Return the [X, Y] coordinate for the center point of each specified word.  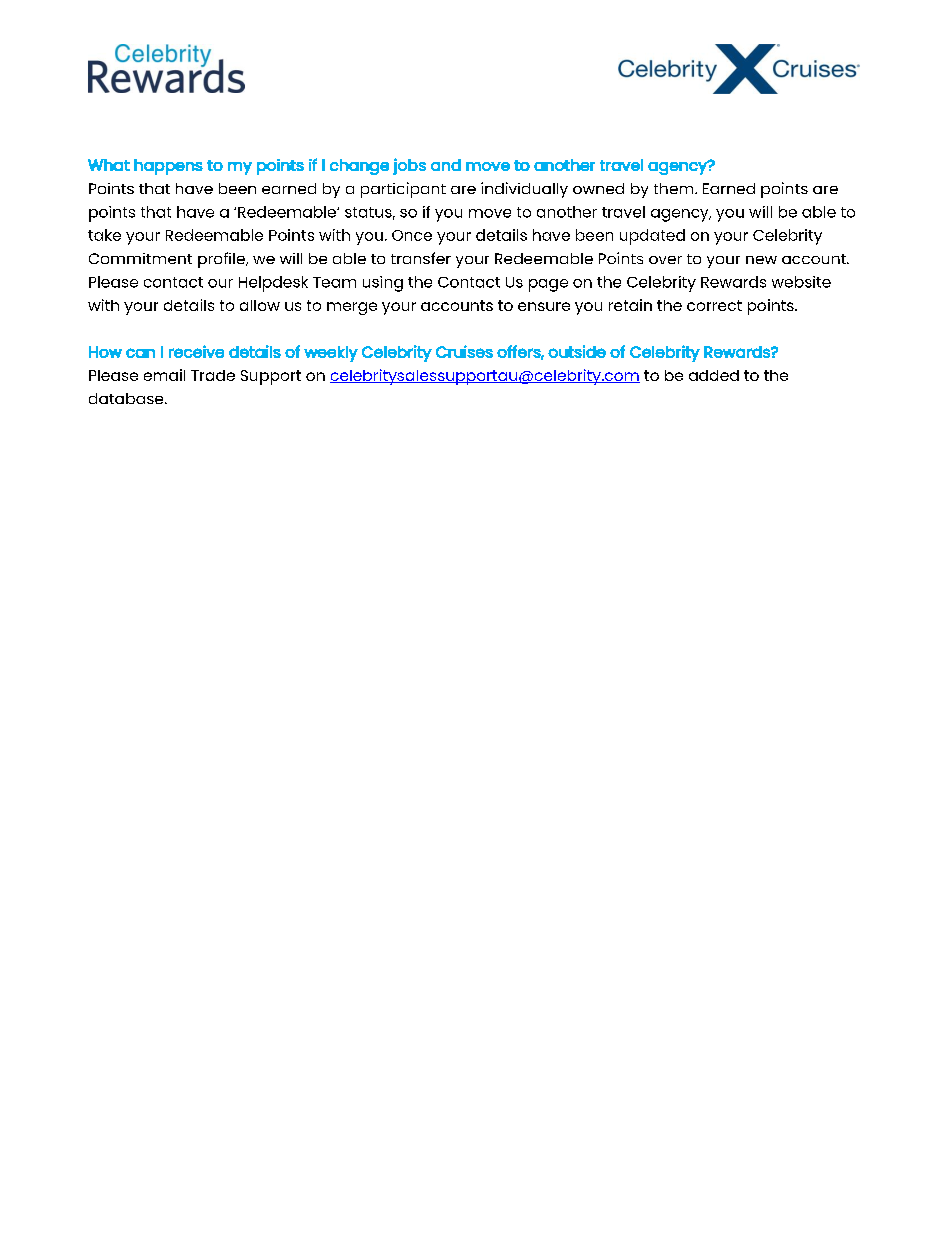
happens [168, 167]
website [801, 282]
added [714, 375]
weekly [331, 354]
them [675, 188]
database [127, 398]
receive [196, 351]
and [446, 165]
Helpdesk [273, 284]
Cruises [464, 351]
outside [577, 351]
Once [412, 235]
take [104, 235]
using [383, 284]
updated [652, 237]
